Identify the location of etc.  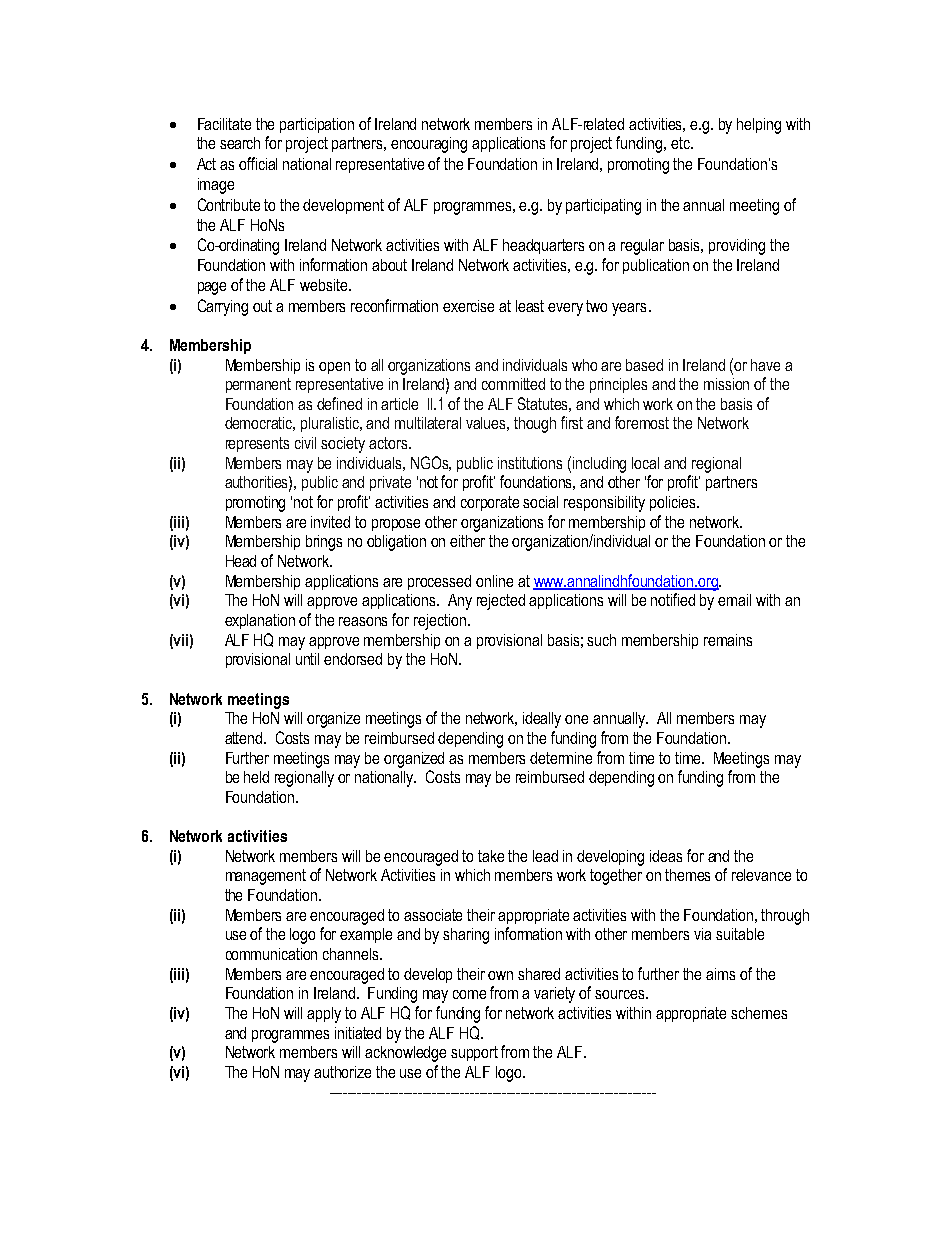
(681, 143).
